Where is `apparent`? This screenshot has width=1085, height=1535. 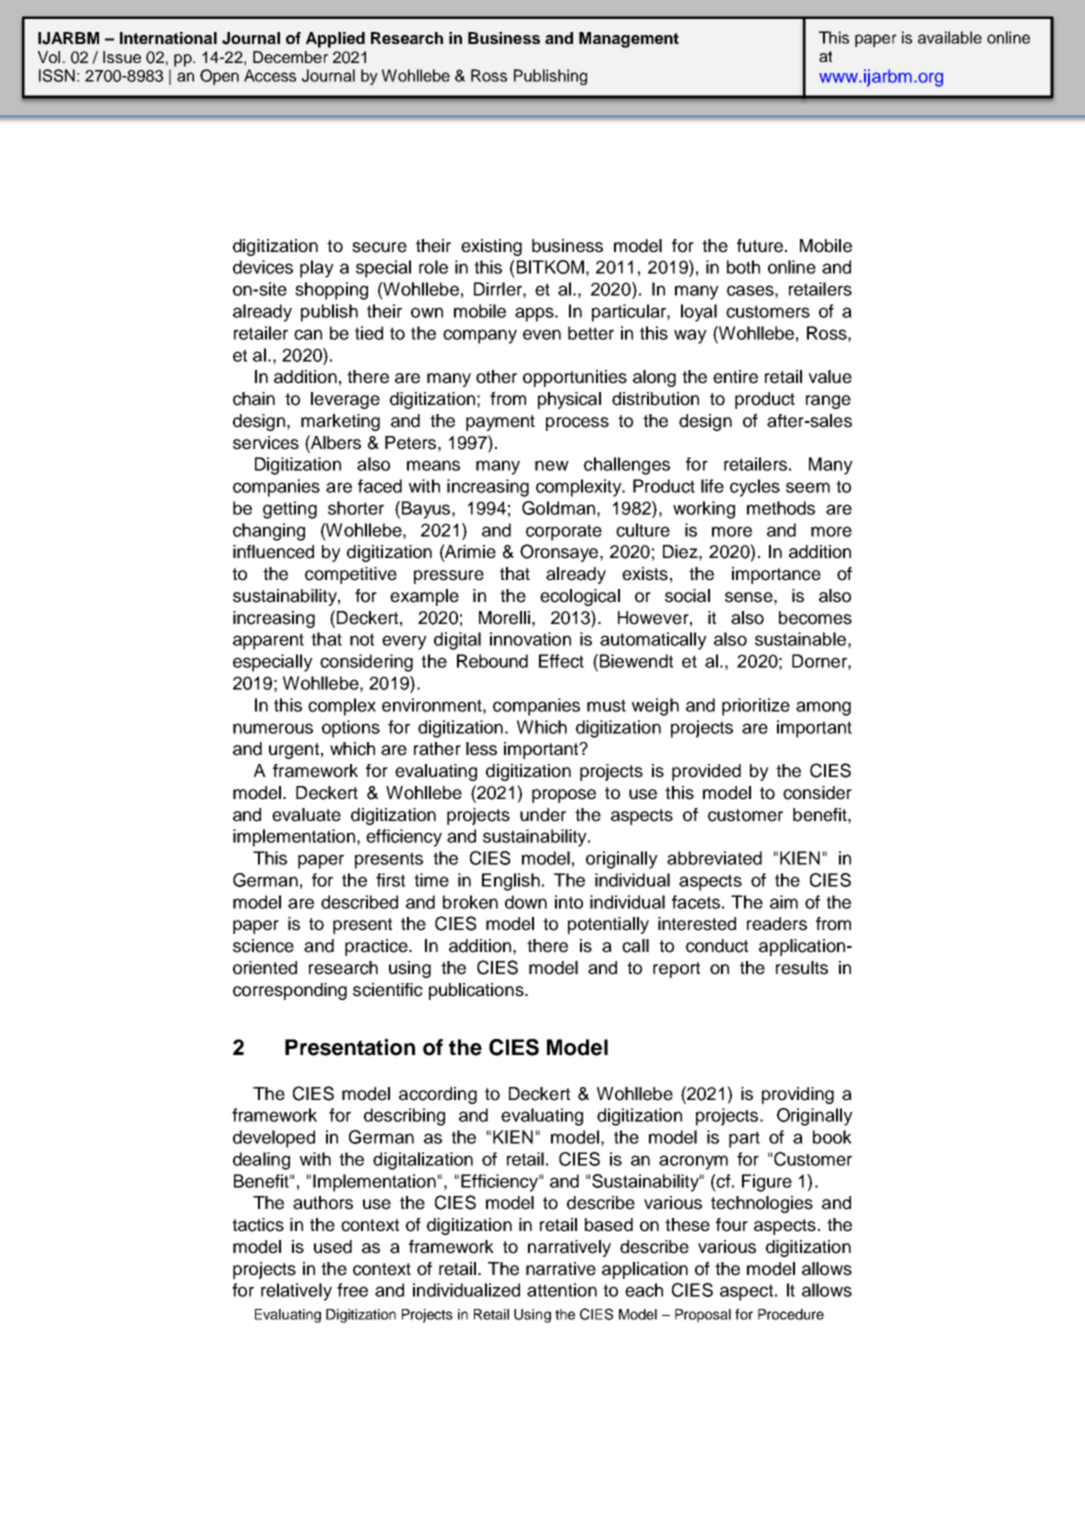
apparent is located at coordinates (268, 641).
